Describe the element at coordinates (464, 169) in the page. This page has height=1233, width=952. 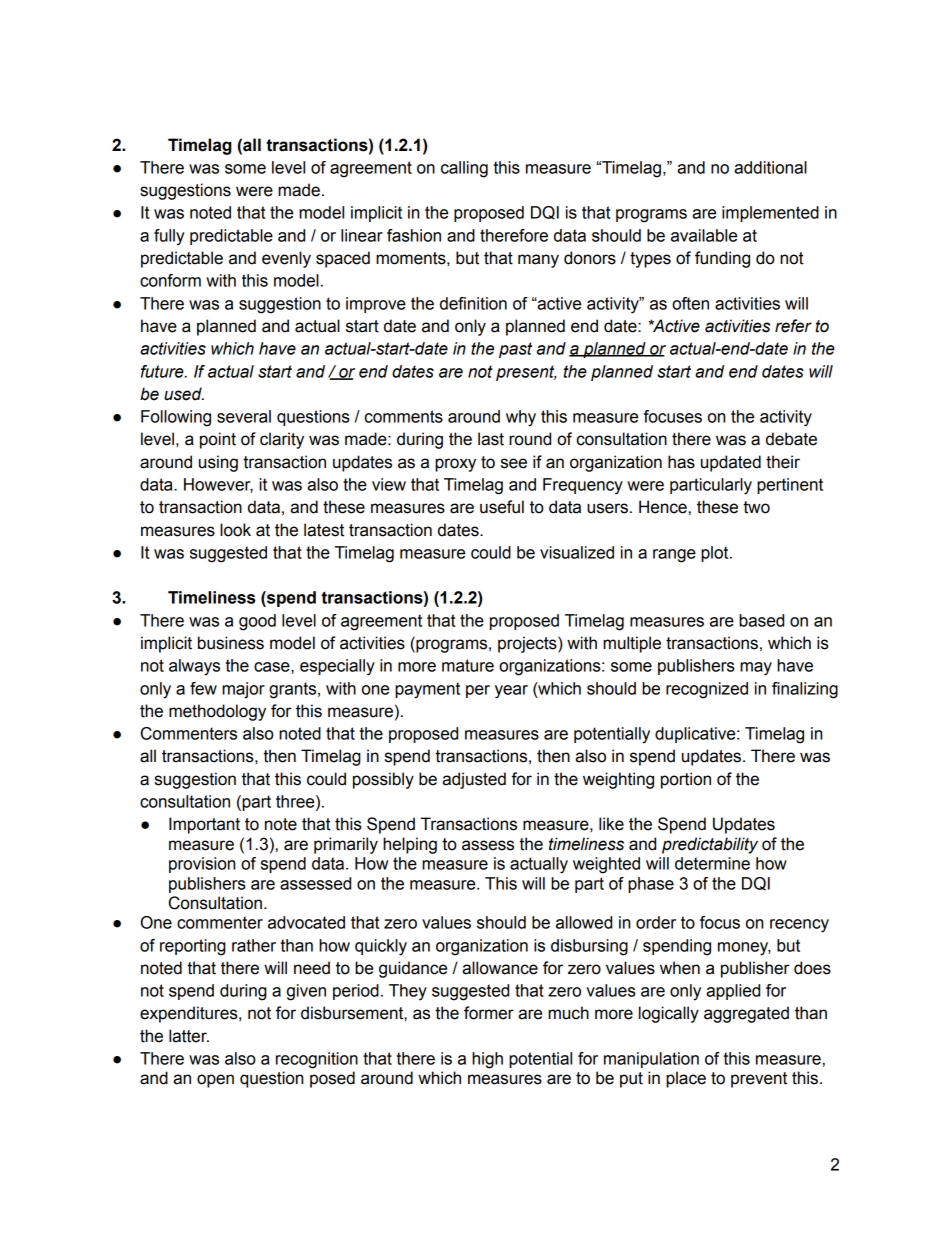
I see `calling` at that location.
